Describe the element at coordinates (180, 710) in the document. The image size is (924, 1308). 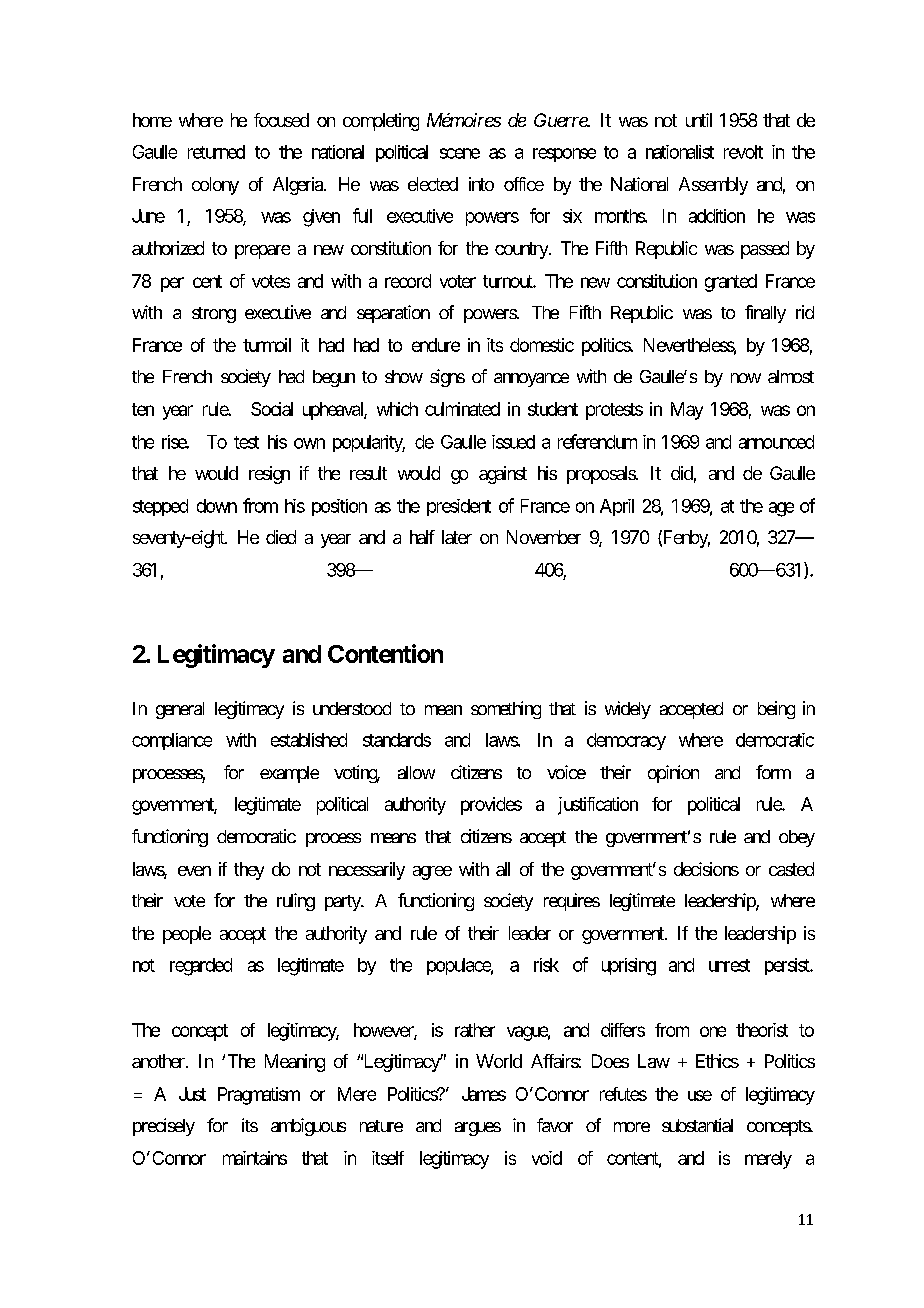
I see `general` at that location.
